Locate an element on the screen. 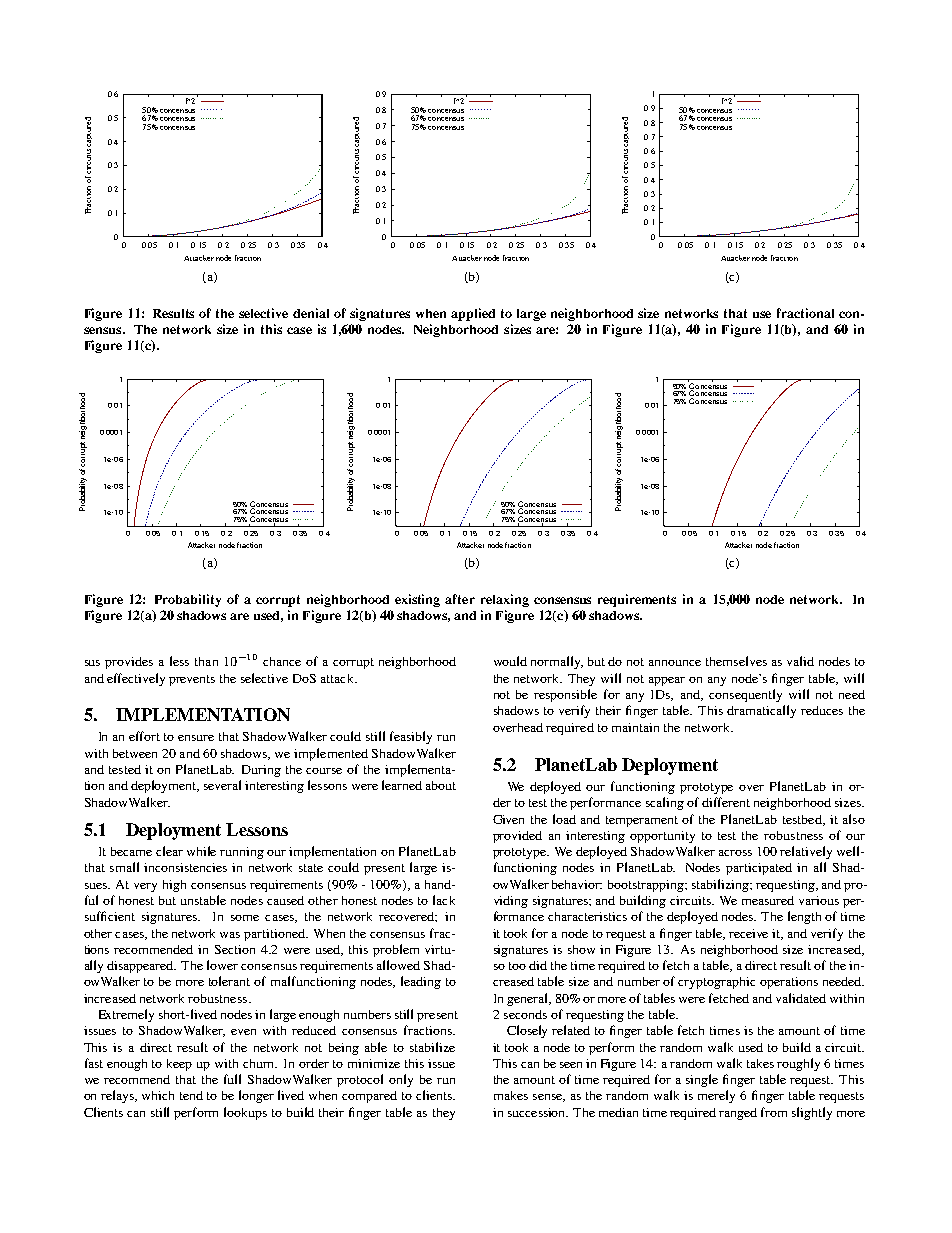  from is located at coordinates (774, 1112).
